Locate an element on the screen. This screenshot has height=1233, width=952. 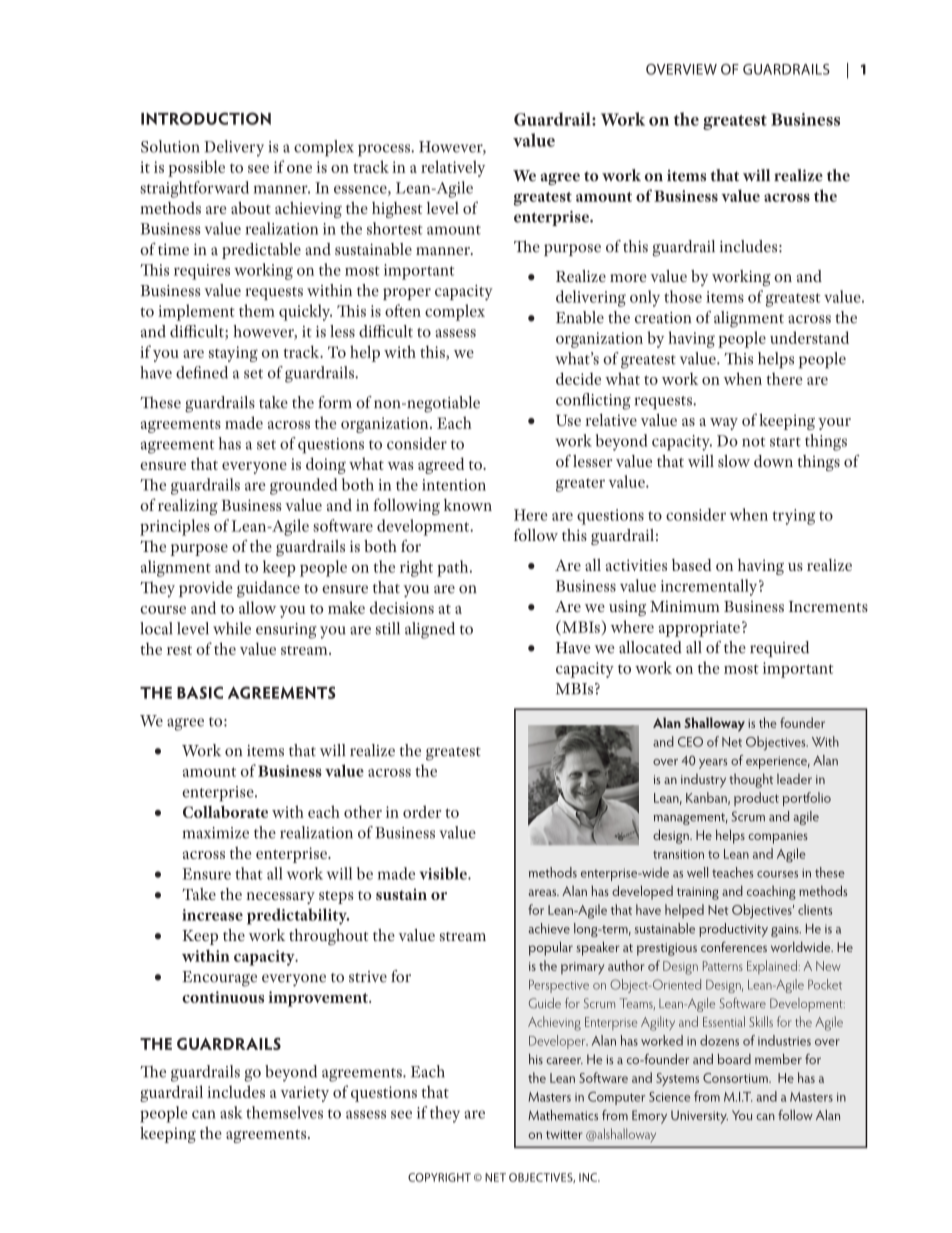
staying is located at coordinates (233, 354).
